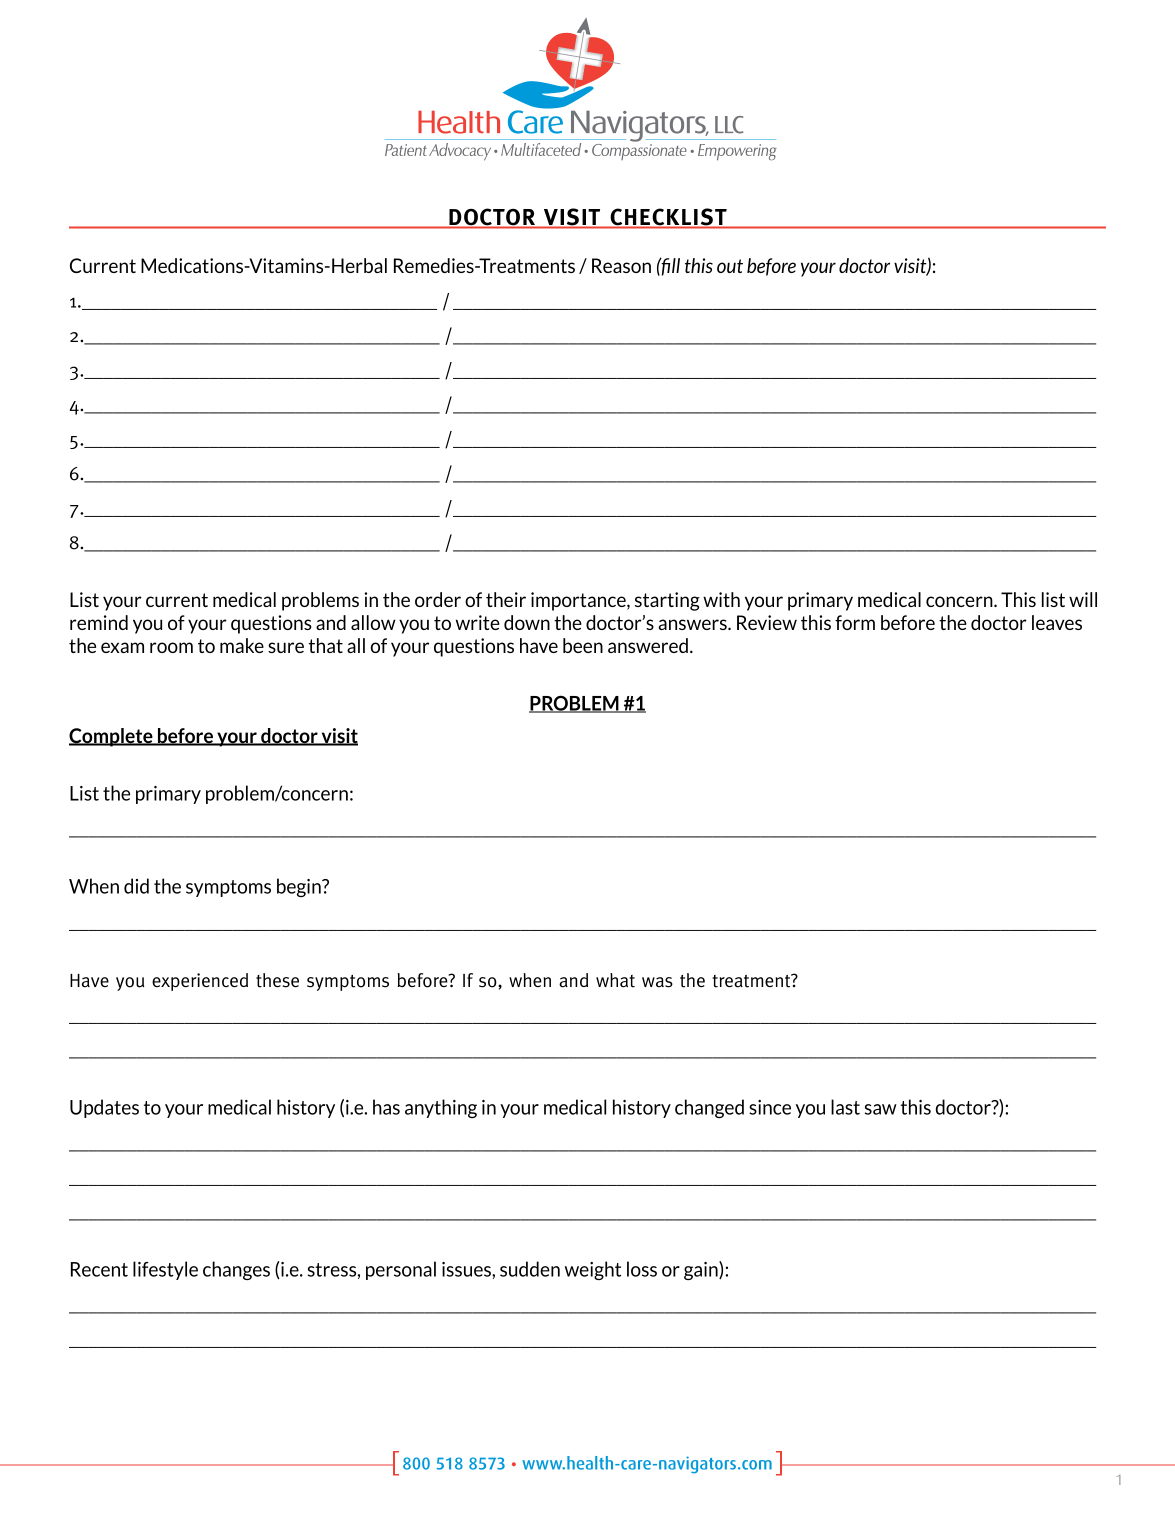 This page has height=1520, width=1175. I want to click on what, so click(615, 980).
